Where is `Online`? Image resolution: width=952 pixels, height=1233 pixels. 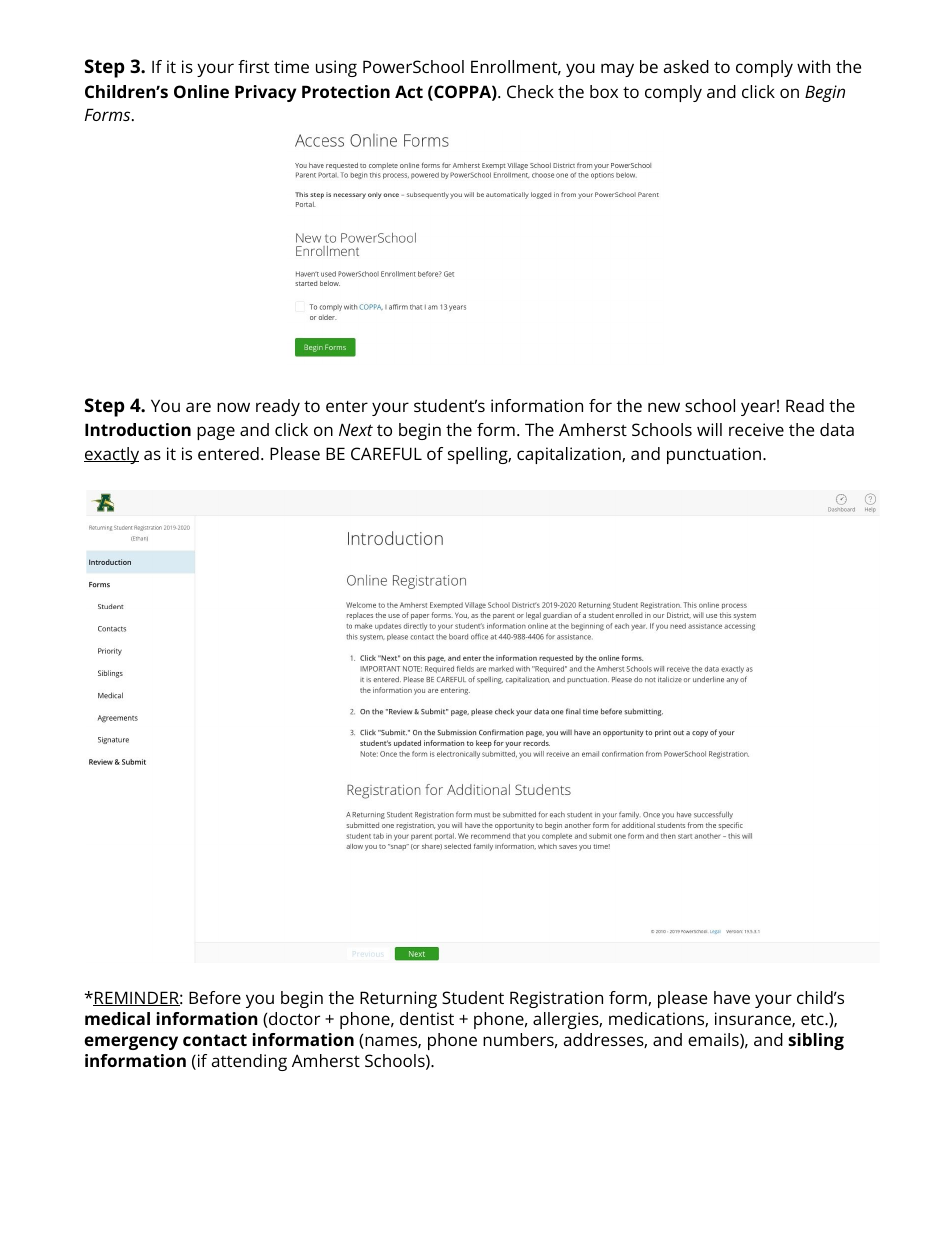 Online is located at coordinates (201, 91).
